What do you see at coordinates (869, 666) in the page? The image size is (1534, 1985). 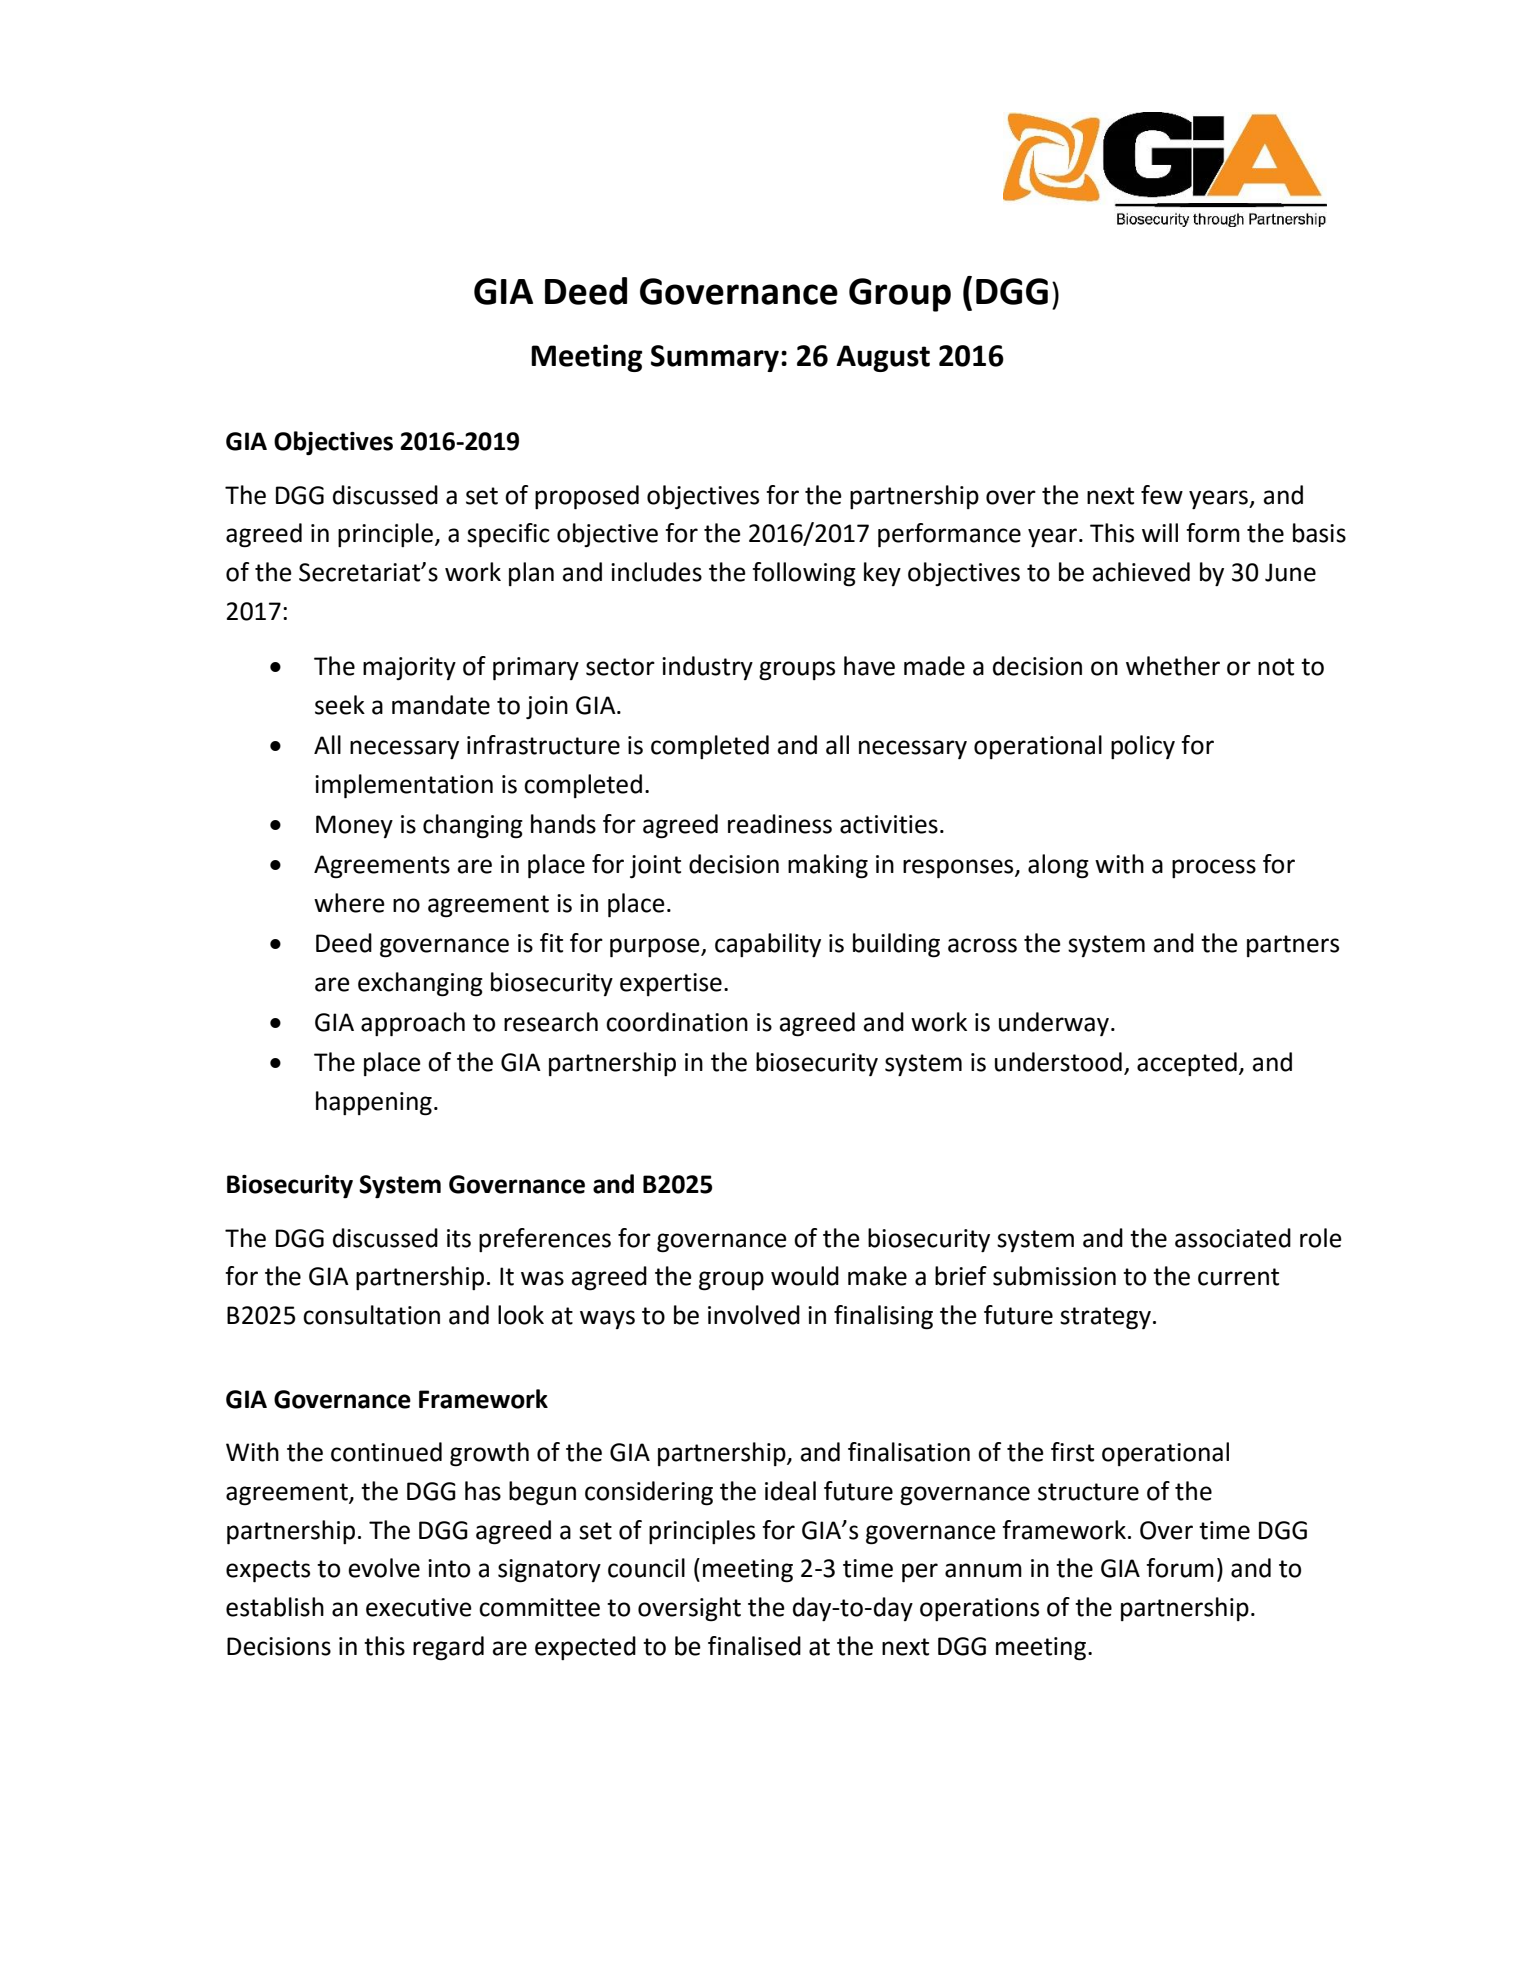 I see `have` at bounding box center [869, 666].
